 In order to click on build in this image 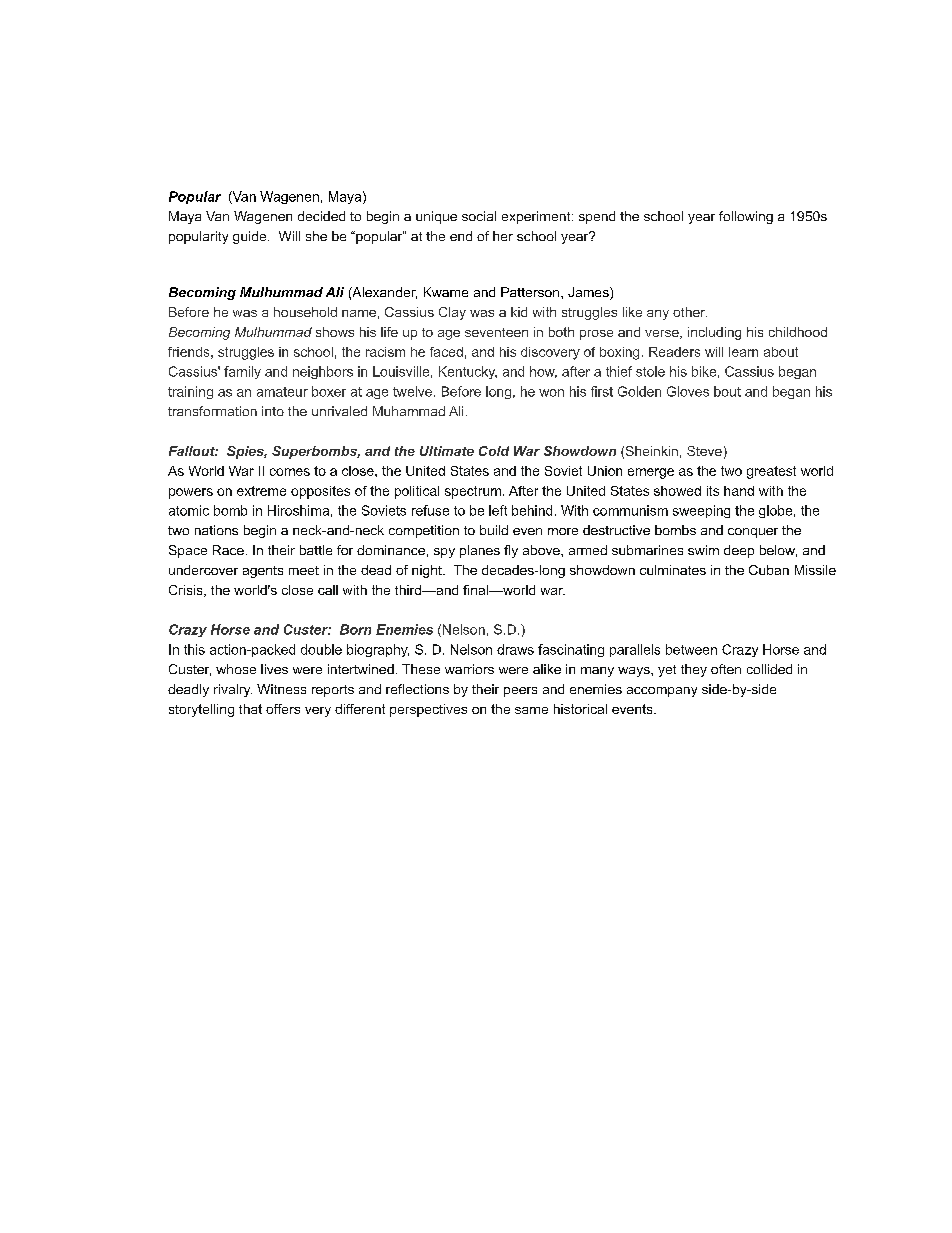, I will do `click(494, 530)`.
